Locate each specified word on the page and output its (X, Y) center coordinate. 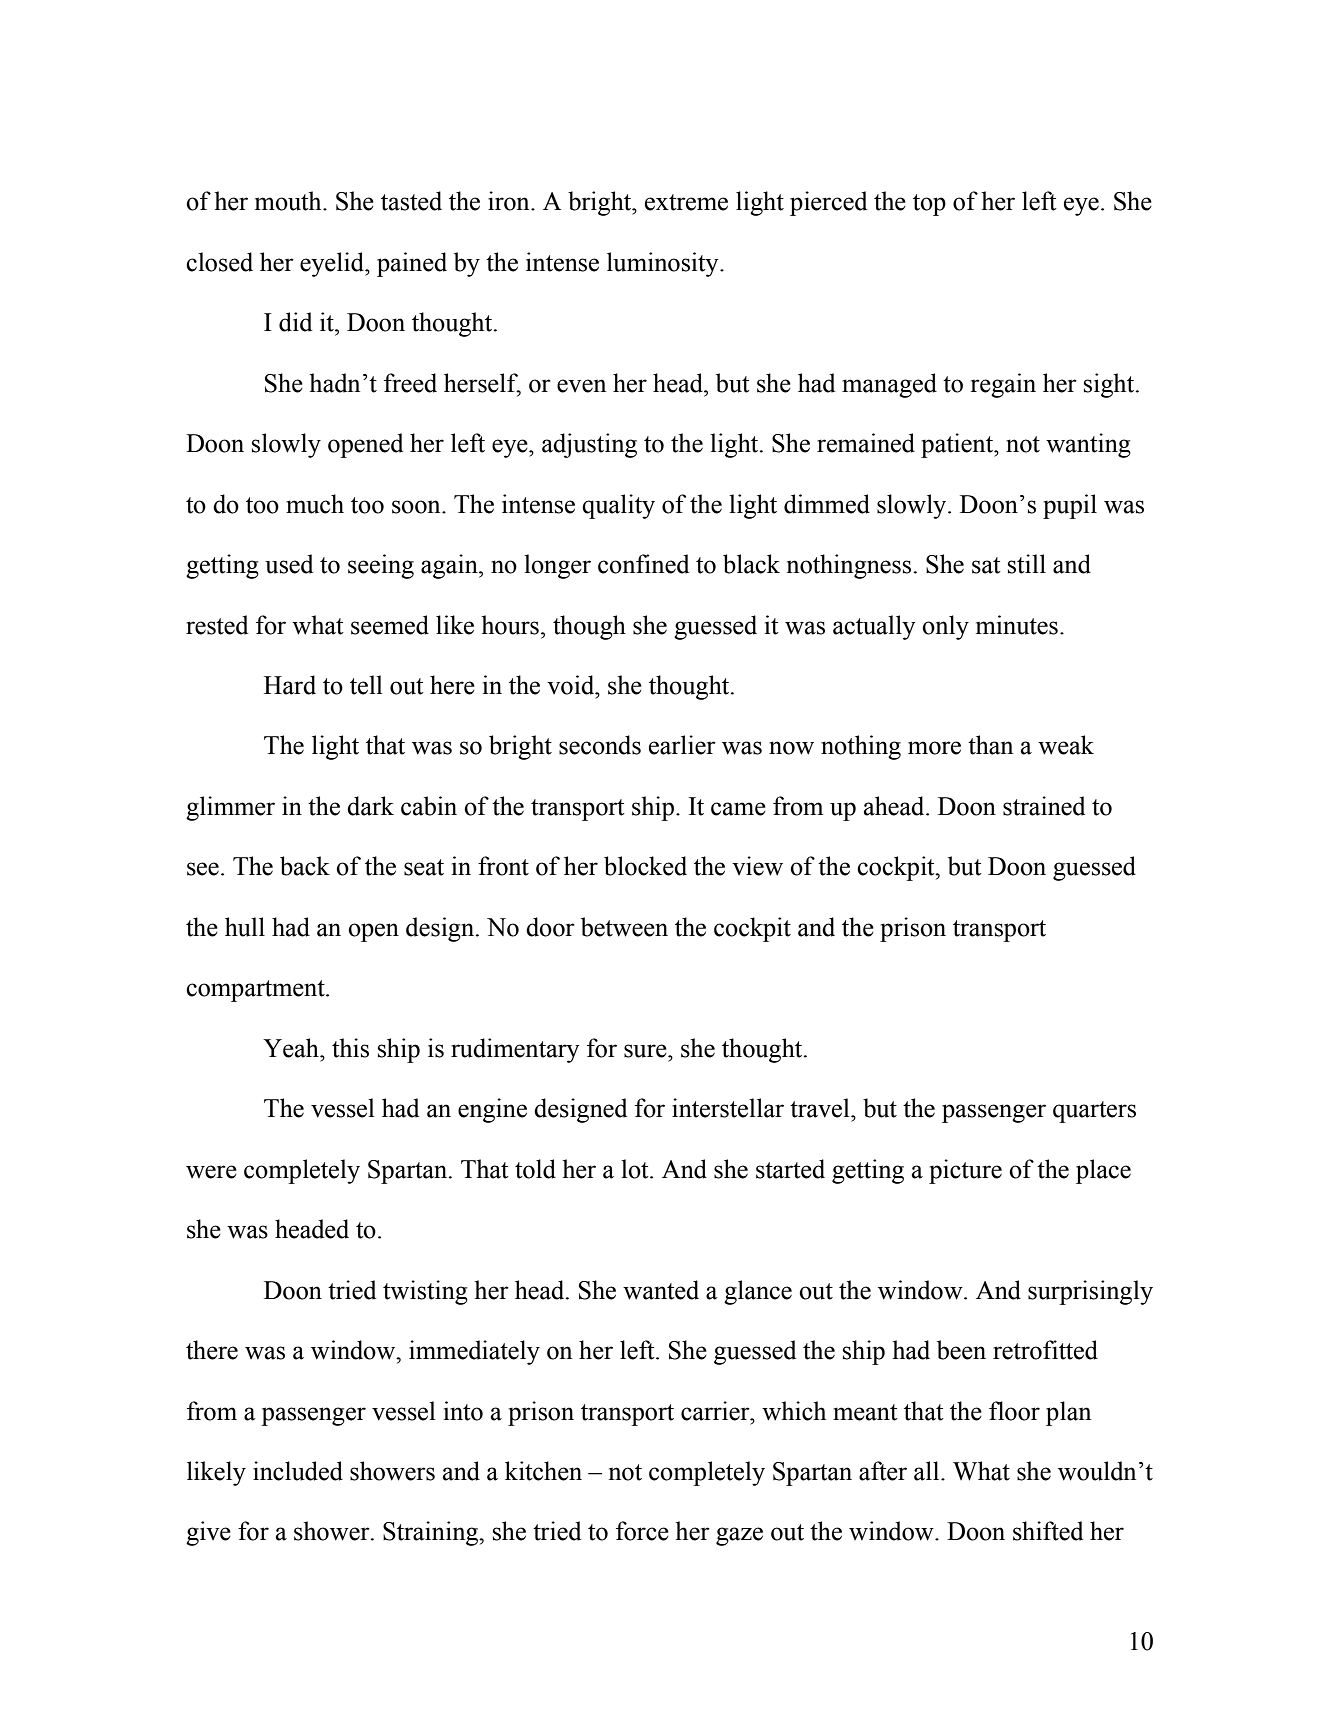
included (298, 1471)
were (211, 1172)
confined (643, 564)
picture (965, 1171)
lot (636, 1169)
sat (986, 565)
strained (1044, 806)
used (289, 564)
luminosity (664, 264)
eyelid (333, 264)
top (929, 205)
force (642, 1531)
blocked (645, 866)
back (305, 866)
